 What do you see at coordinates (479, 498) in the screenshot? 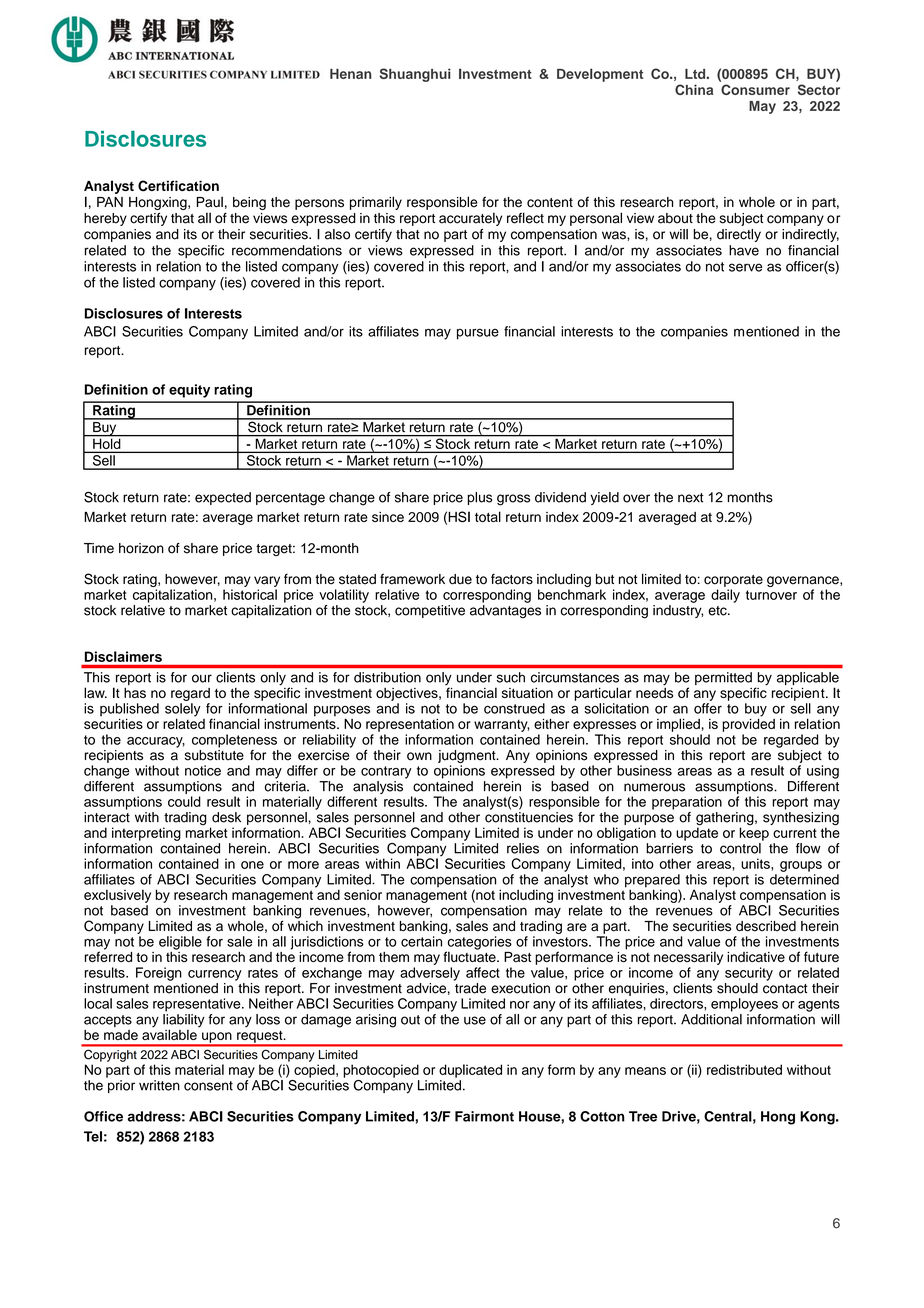
I see `plus` at bounding box center [479, 498].
